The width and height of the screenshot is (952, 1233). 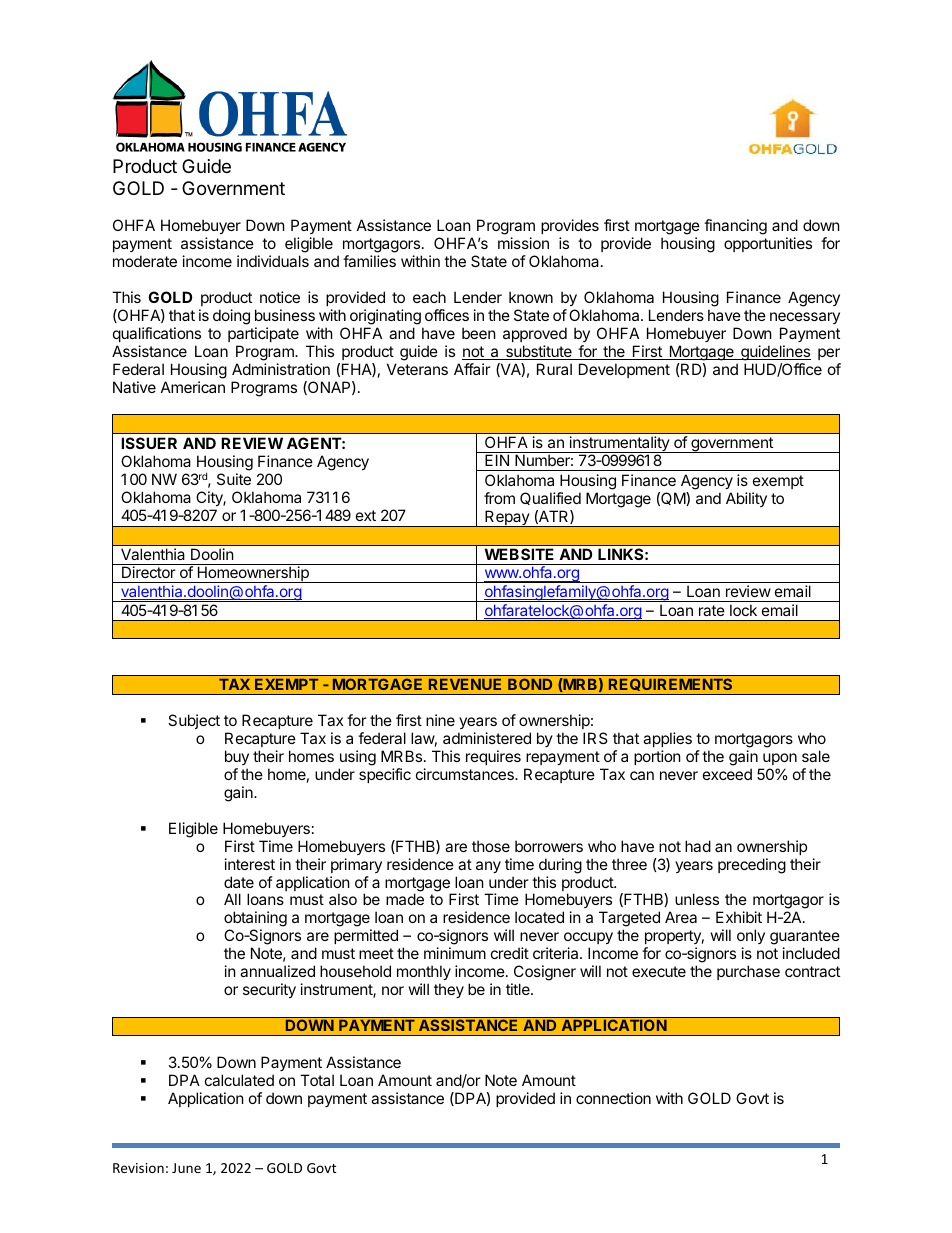 What do you see at coordinates (250, 864) in the screenshot?
I see `interest` at bounding box center [250, 864].
